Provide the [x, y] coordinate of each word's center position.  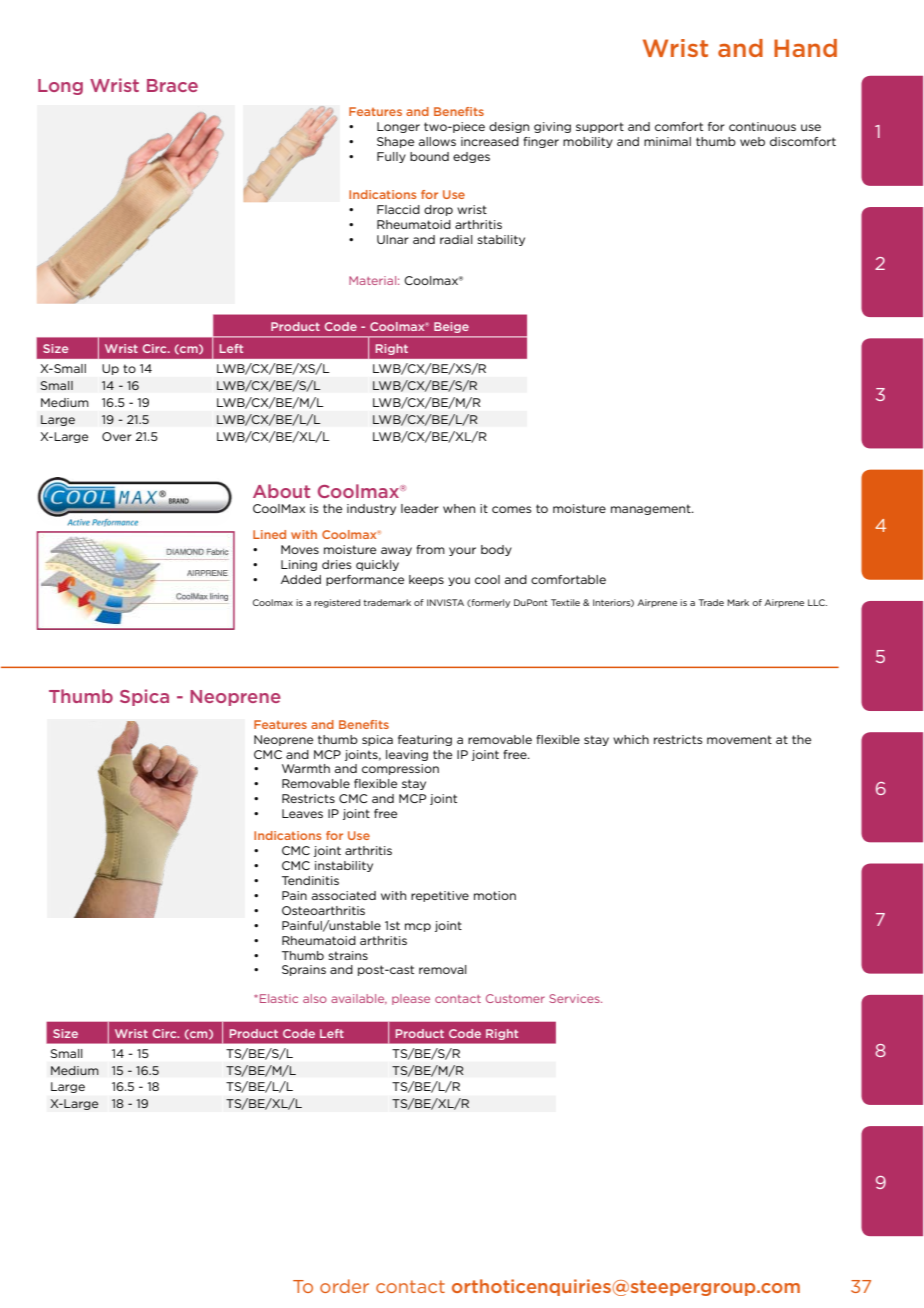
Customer [515, 998]
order [344, 1286]
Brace [172, 85]
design [509, 127]
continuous [762, 126]
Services [575, 998]
